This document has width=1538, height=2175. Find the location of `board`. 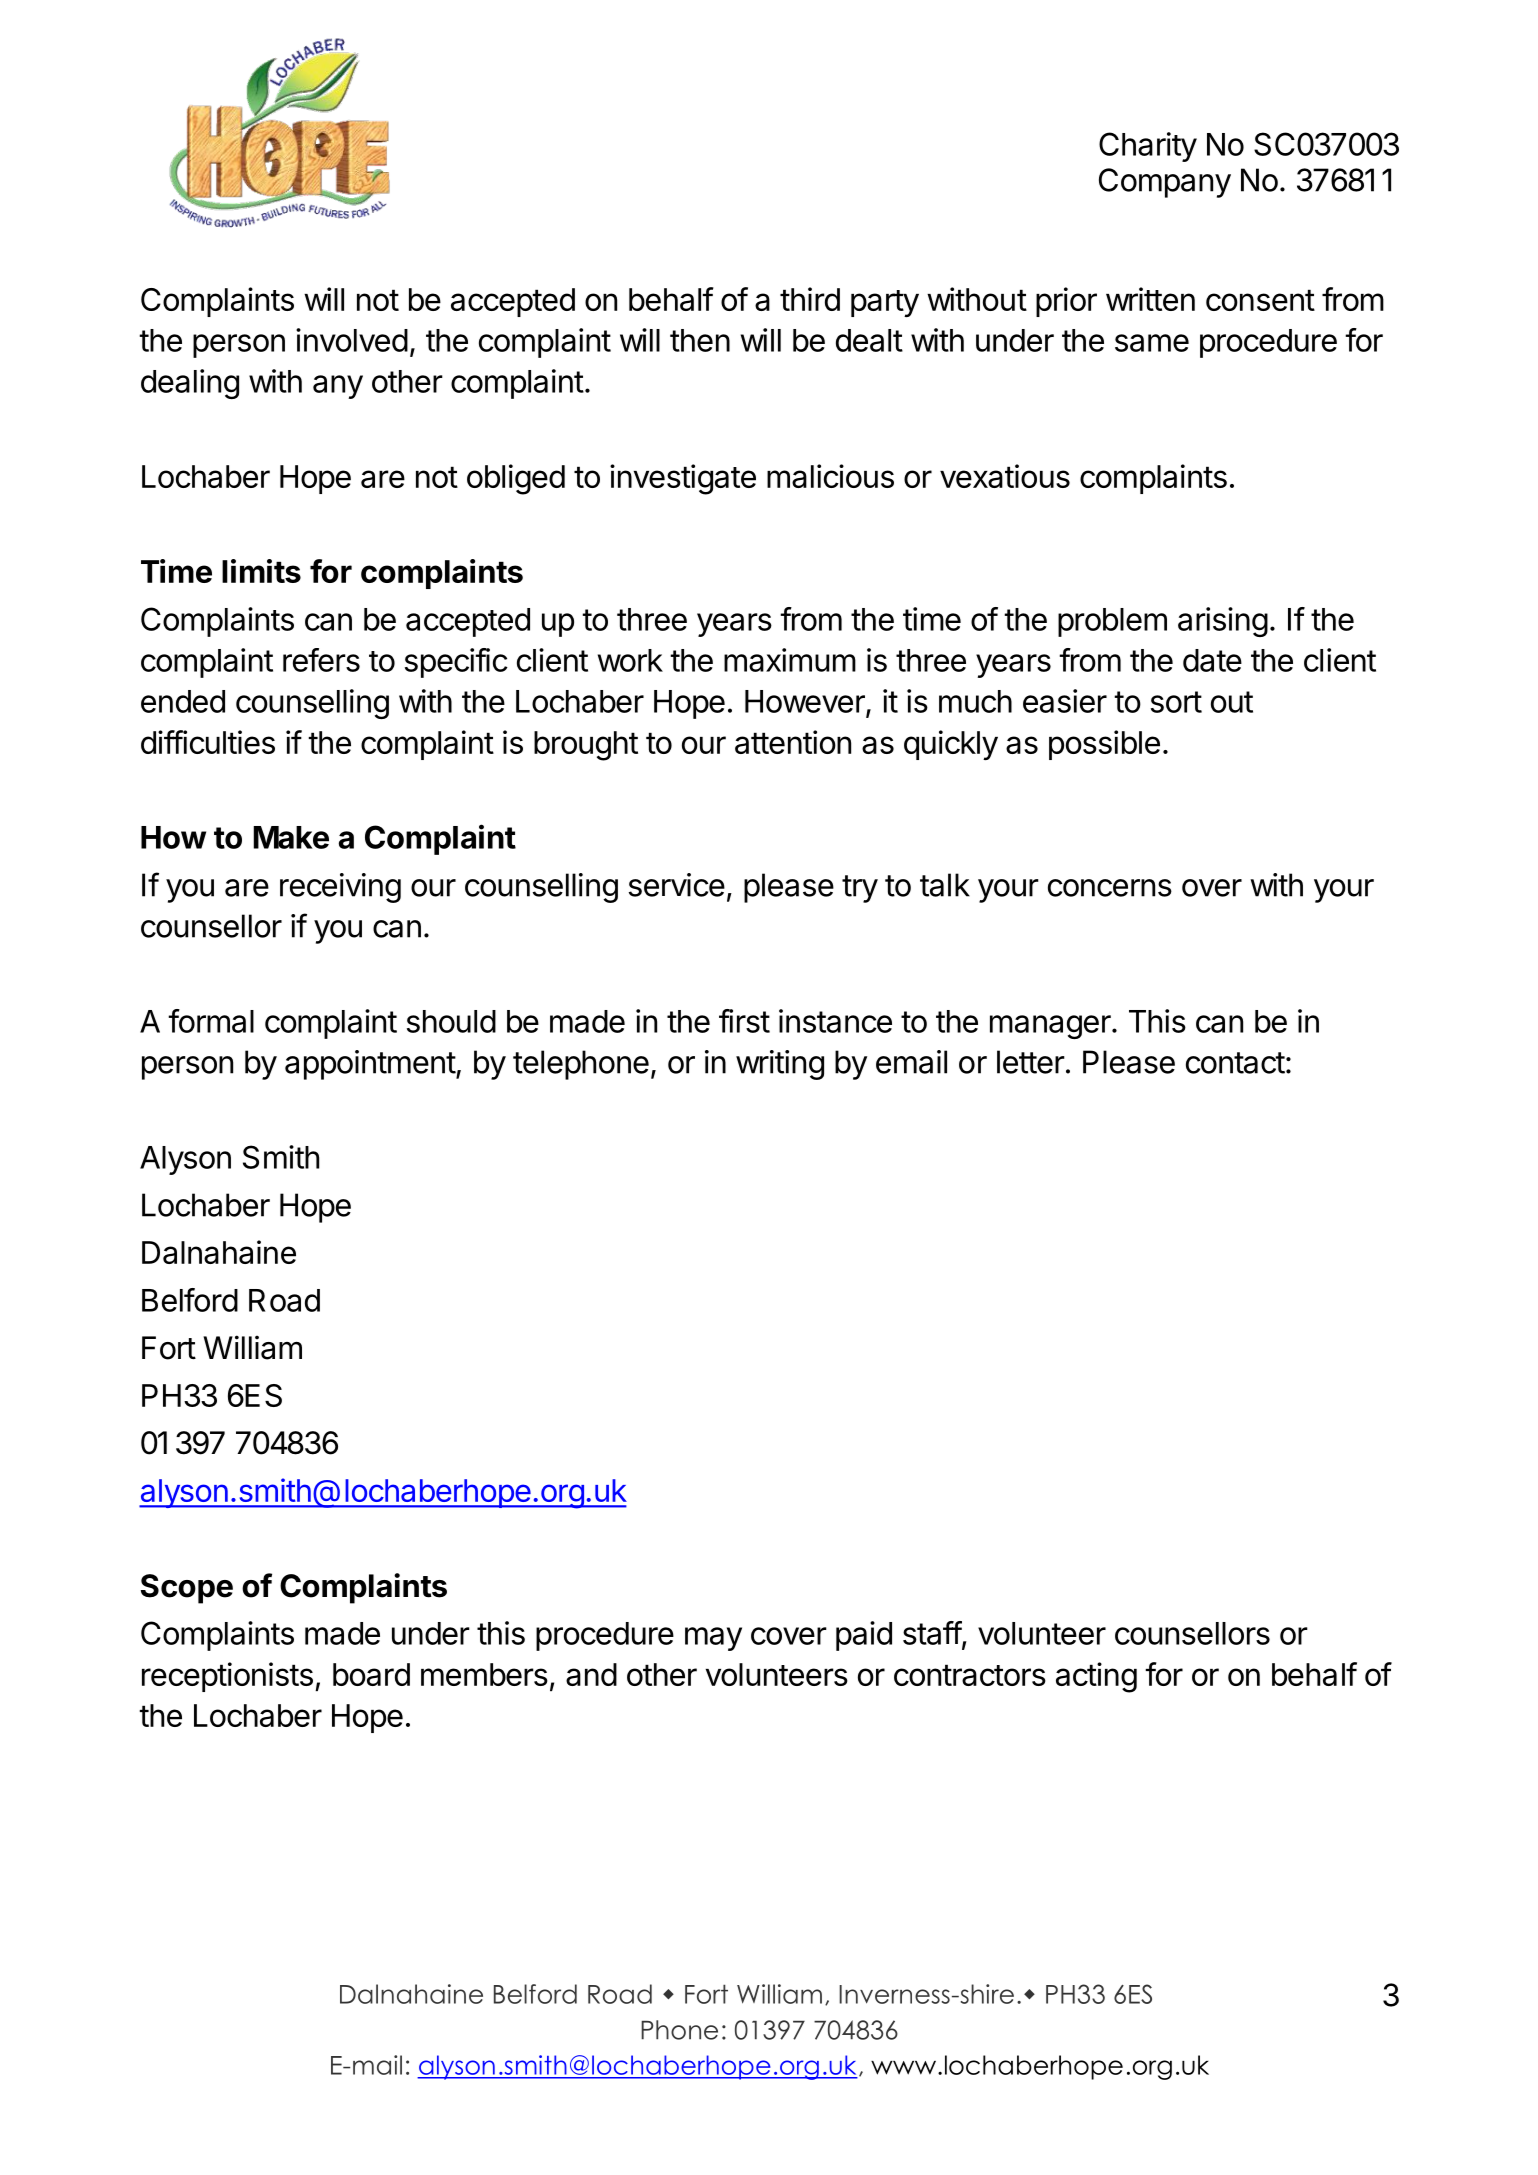

board is located at coordinates (371, 1674).
